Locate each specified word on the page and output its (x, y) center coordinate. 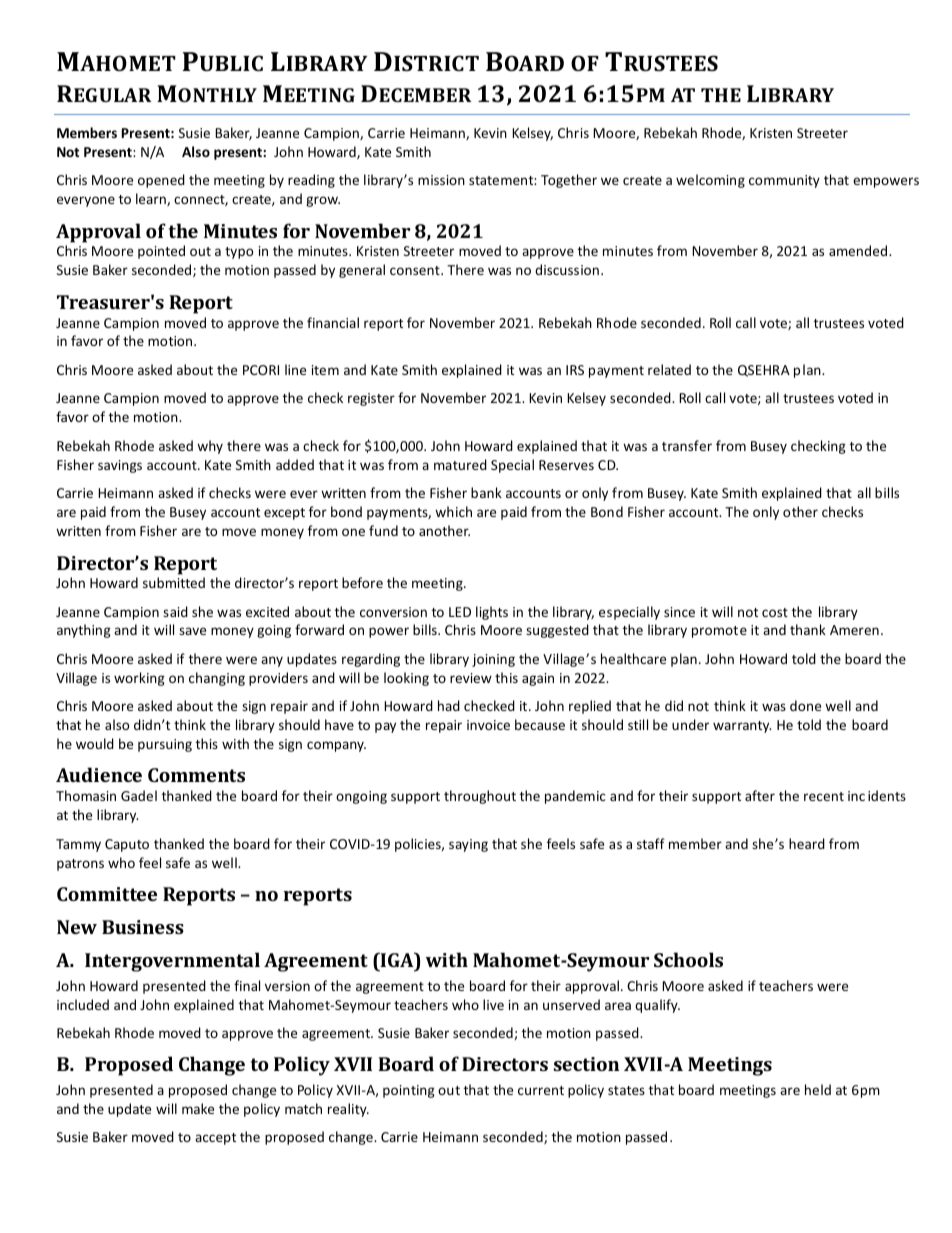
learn (152, 199)
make (198, 1108)
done (805, 705)
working (139, 679)
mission (441, 180)
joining (493, 660)
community (784, 181)
